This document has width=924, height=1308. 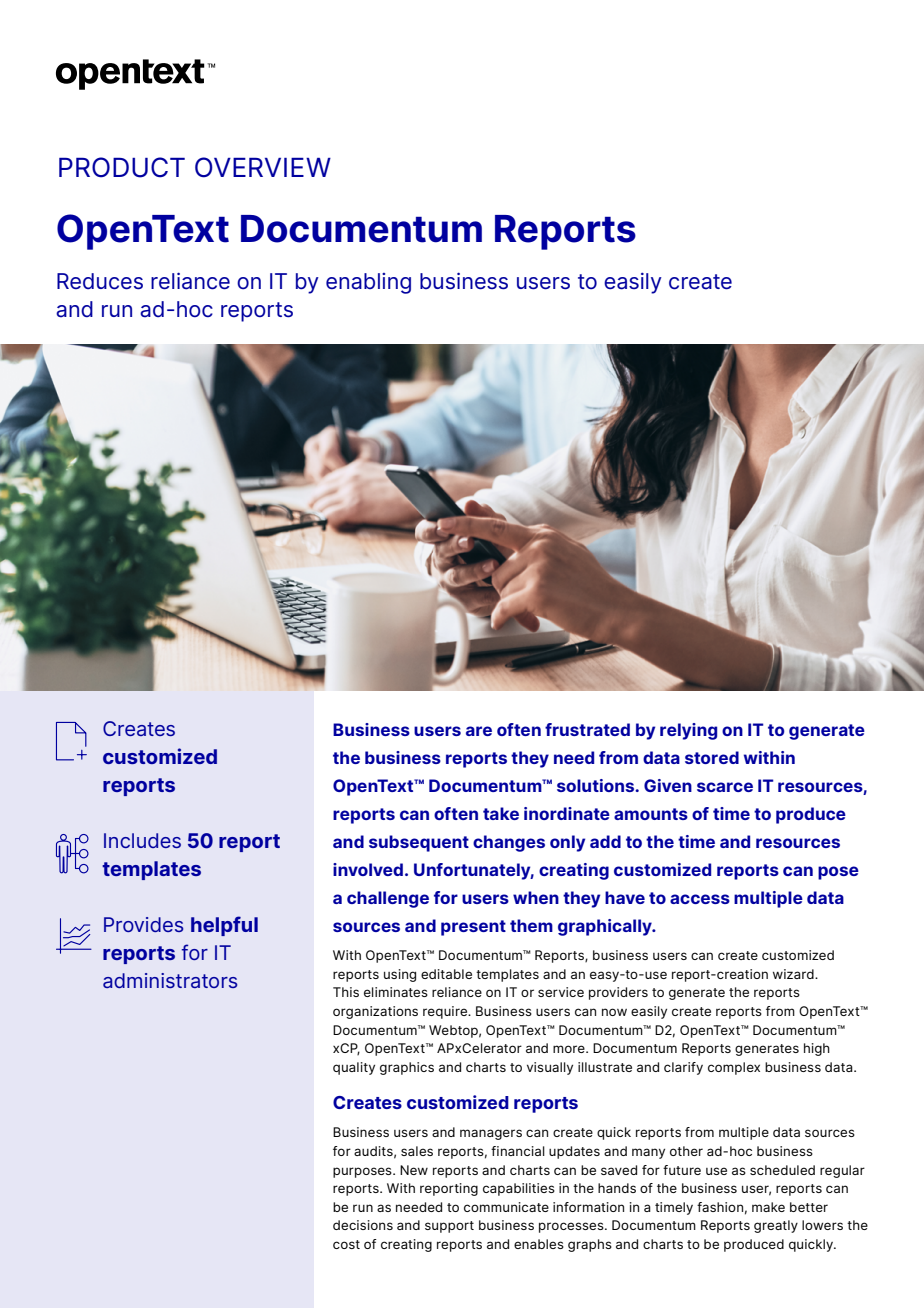 What do you see at coordinates (346, 1244) in the document?
I see `cost` at bounding box center [346, 1244].
